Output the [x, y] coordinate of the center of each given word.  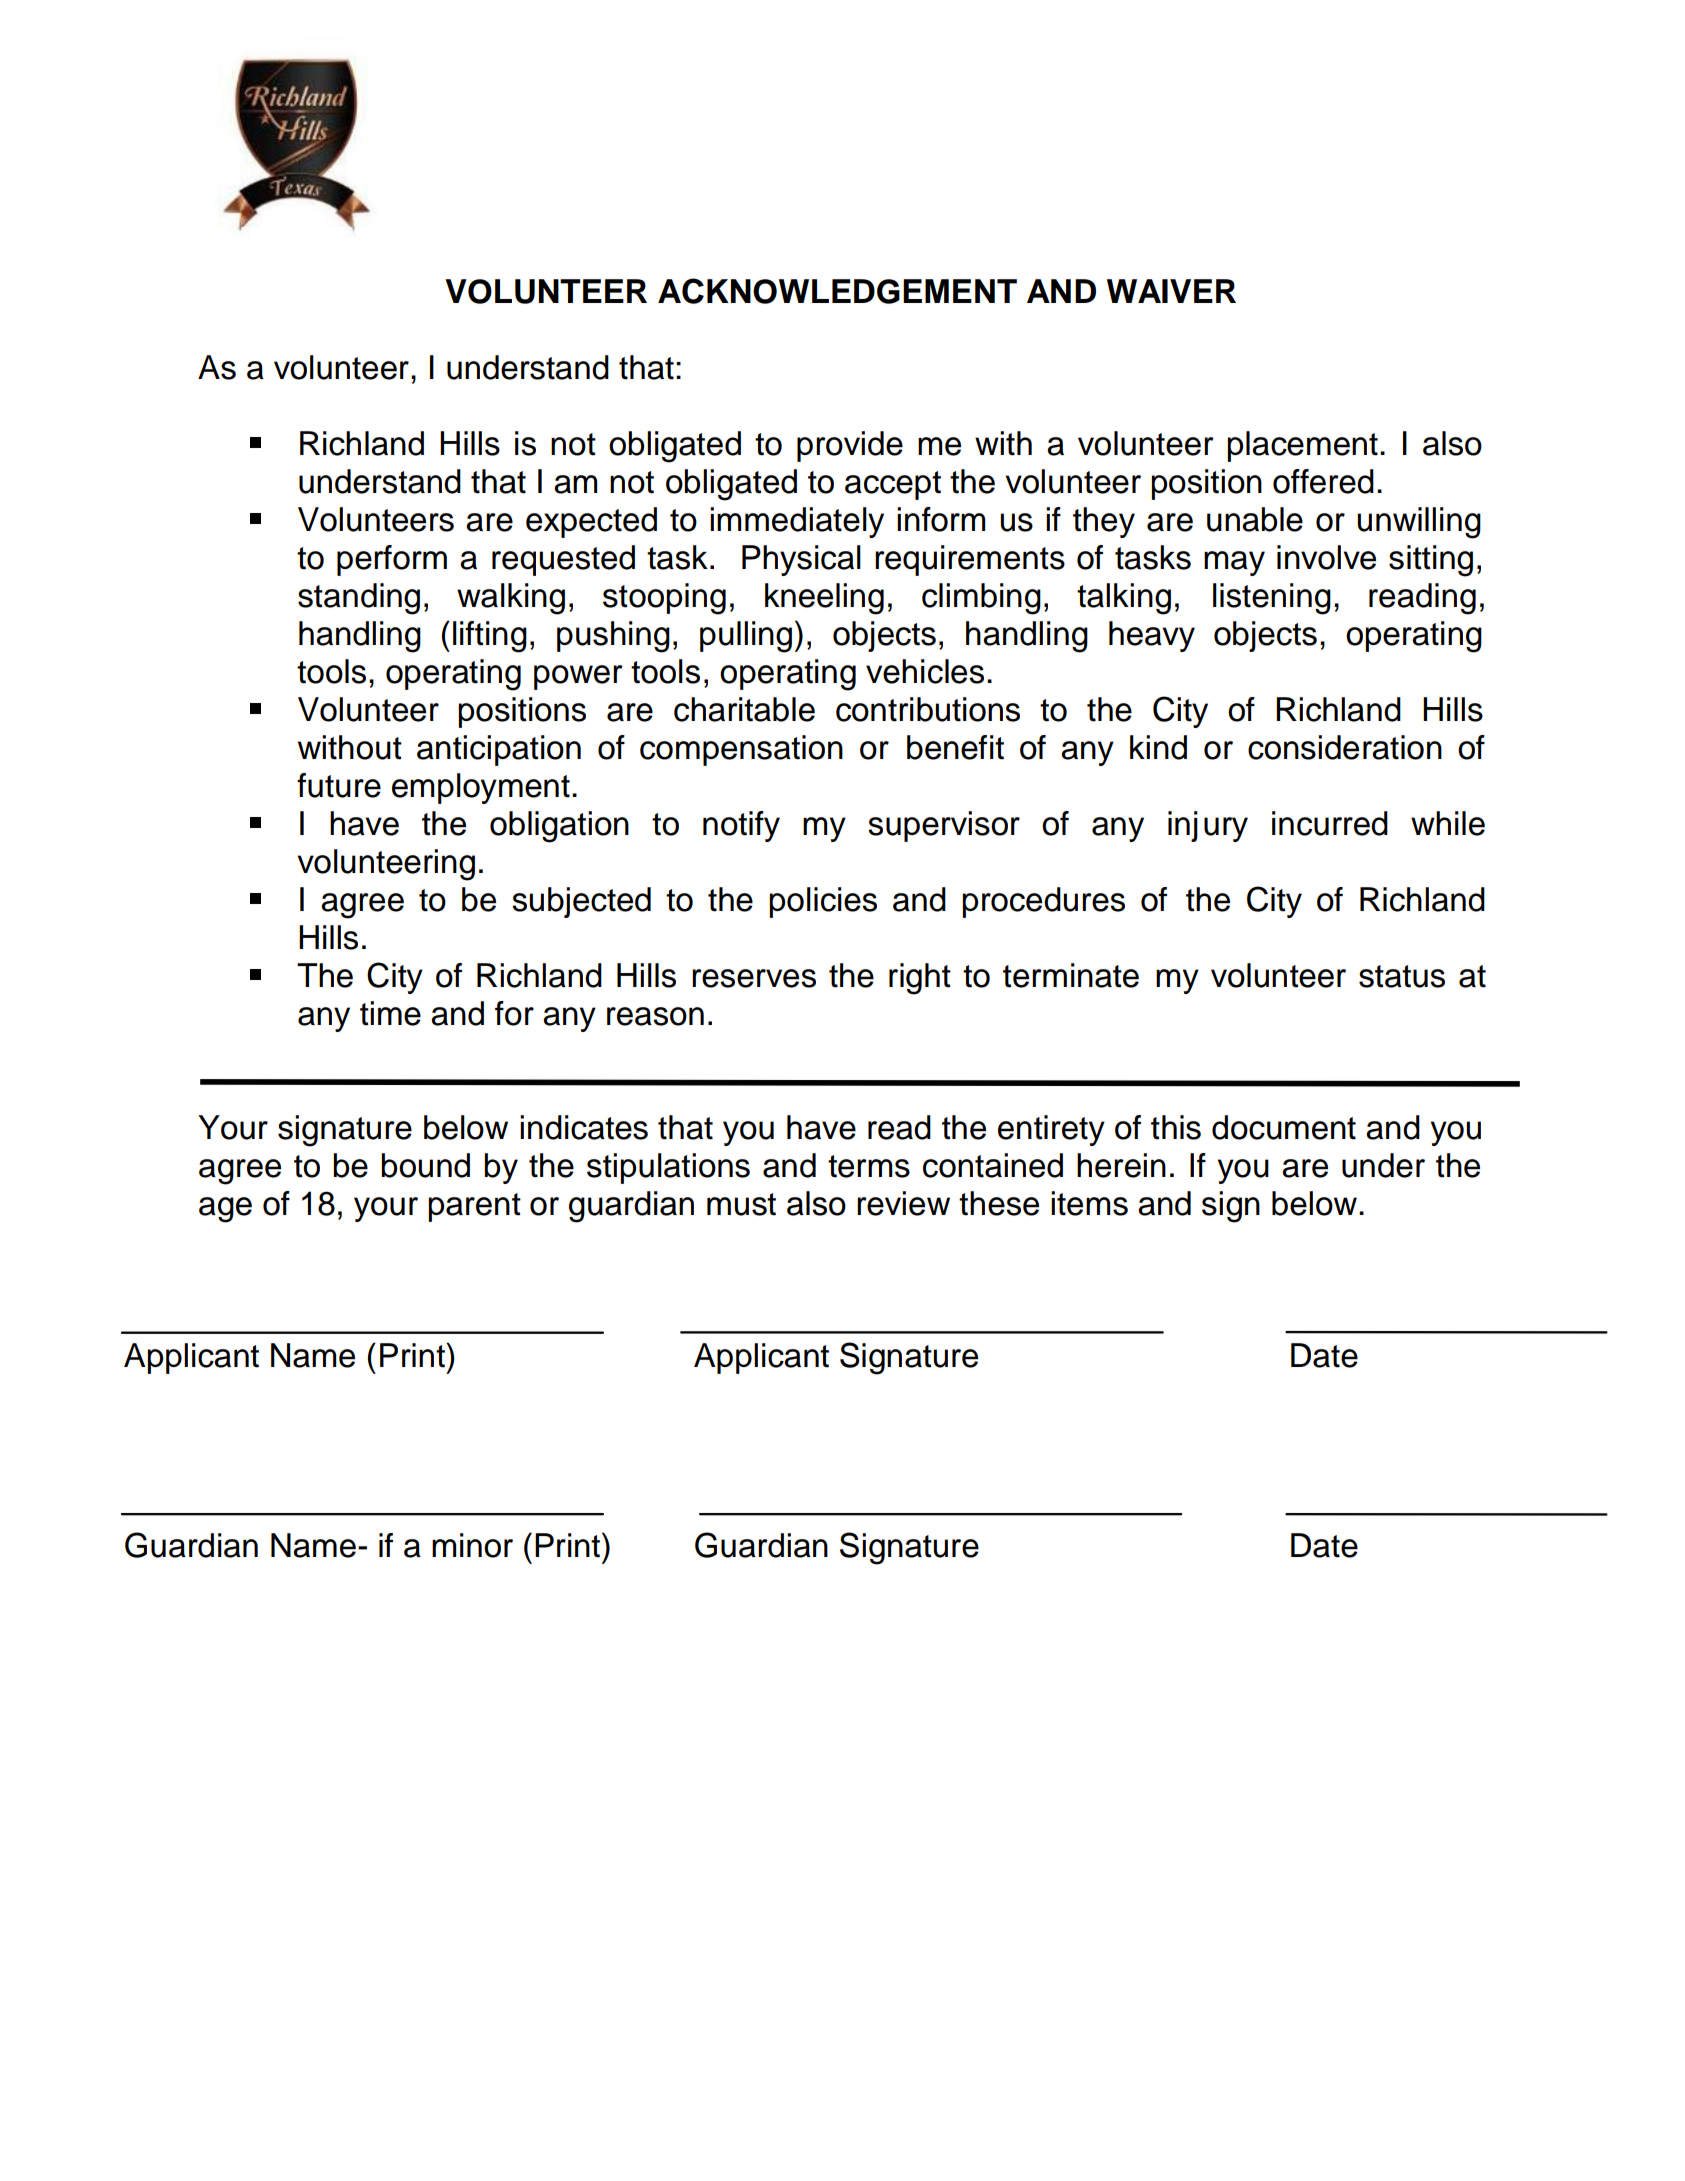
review [903, 1203]
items [1089, 1203]
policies [823, 902]
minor [472, 1545]
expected [591, 522]
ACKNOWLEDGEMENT [837, 291]
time [390, 1013]
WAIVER [1171, 291]
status [1402, 976]
